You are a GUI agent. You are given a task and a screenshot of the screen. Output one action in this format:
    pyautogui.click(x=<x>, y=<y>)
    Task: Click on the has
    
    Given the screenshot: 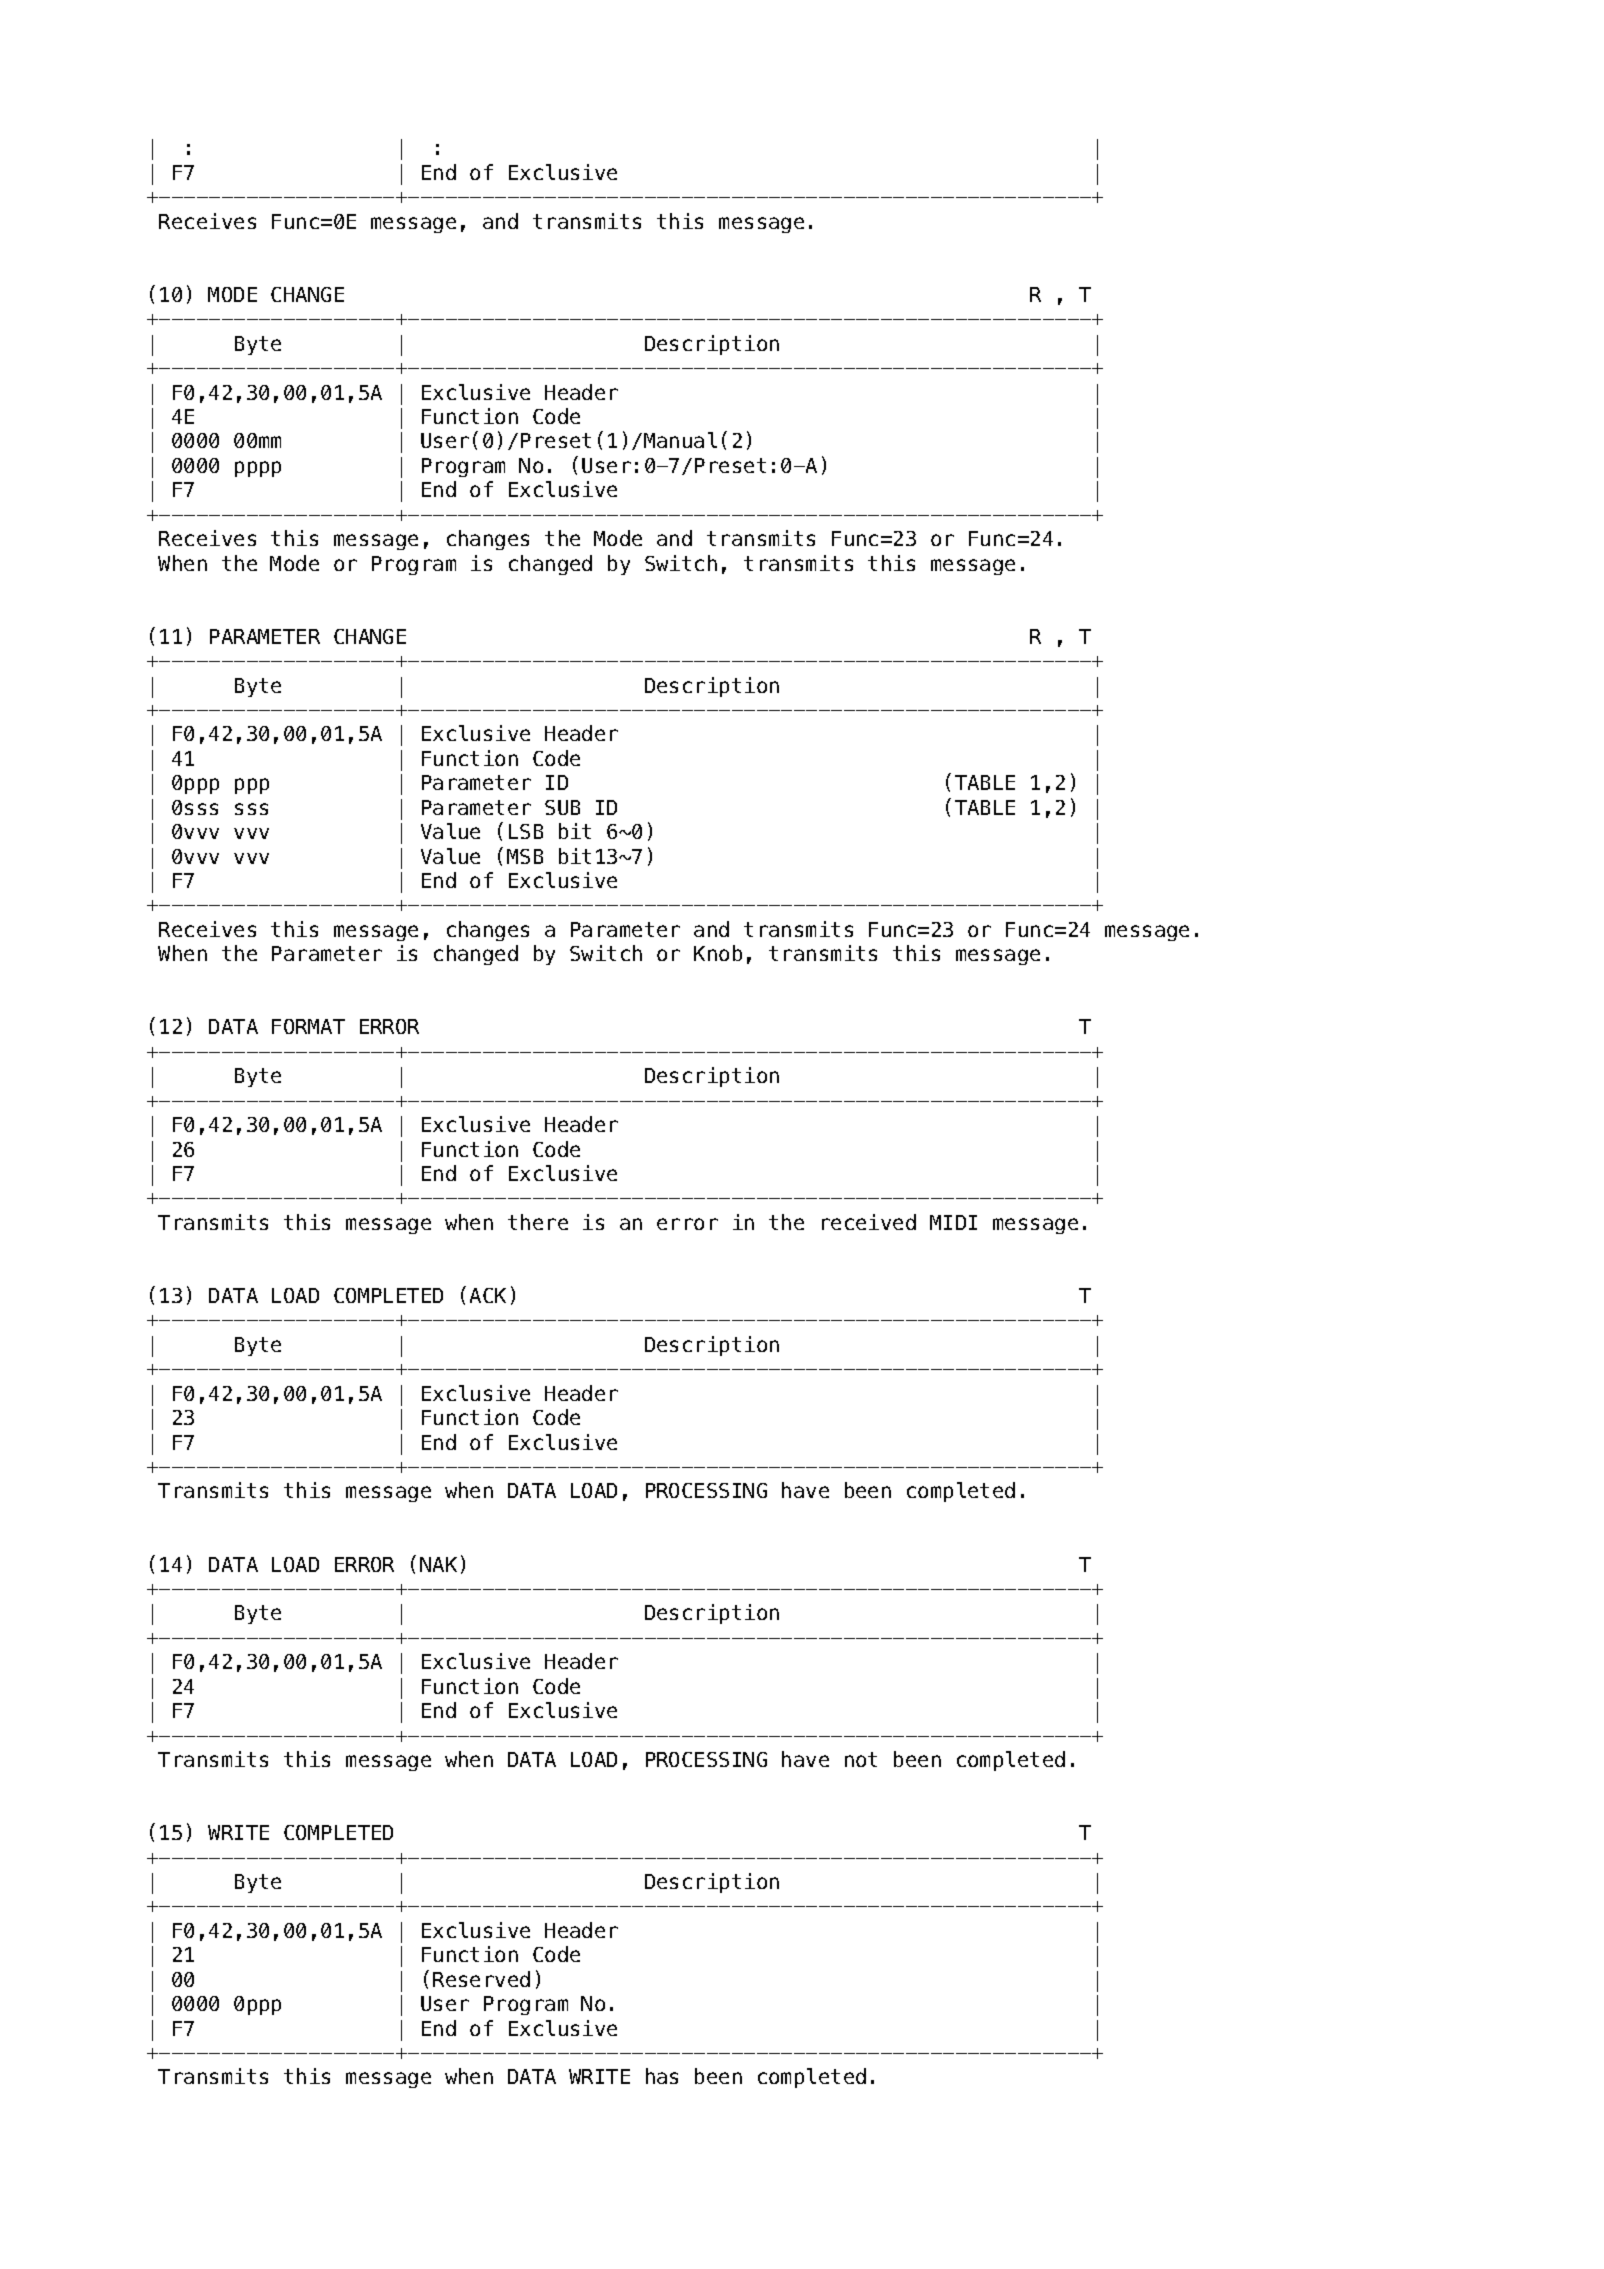 What is the action you would take?
    pyautogui.click(x=662, y=2076)
